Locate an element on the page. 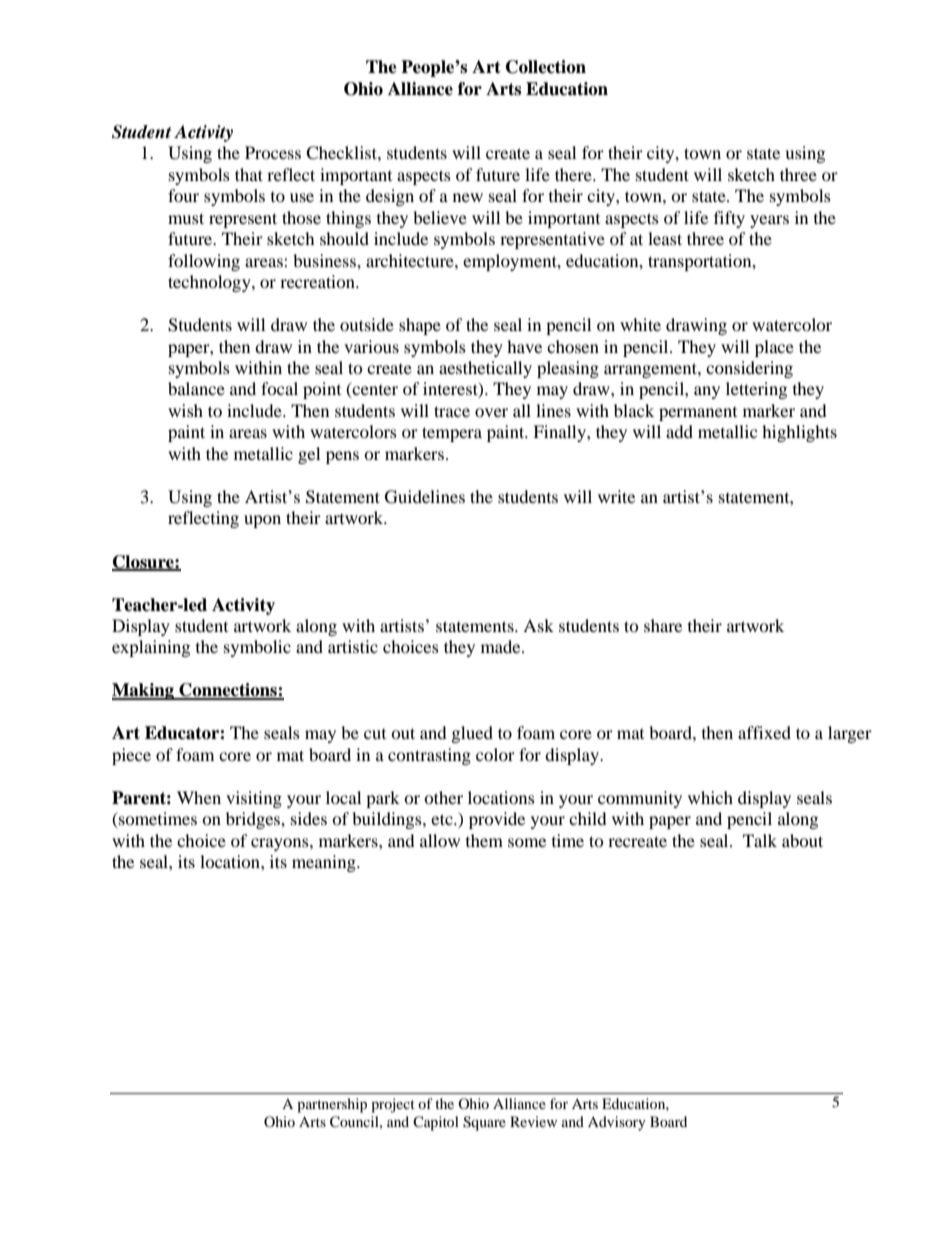  partnership is located at coordinates (332, 1105).
